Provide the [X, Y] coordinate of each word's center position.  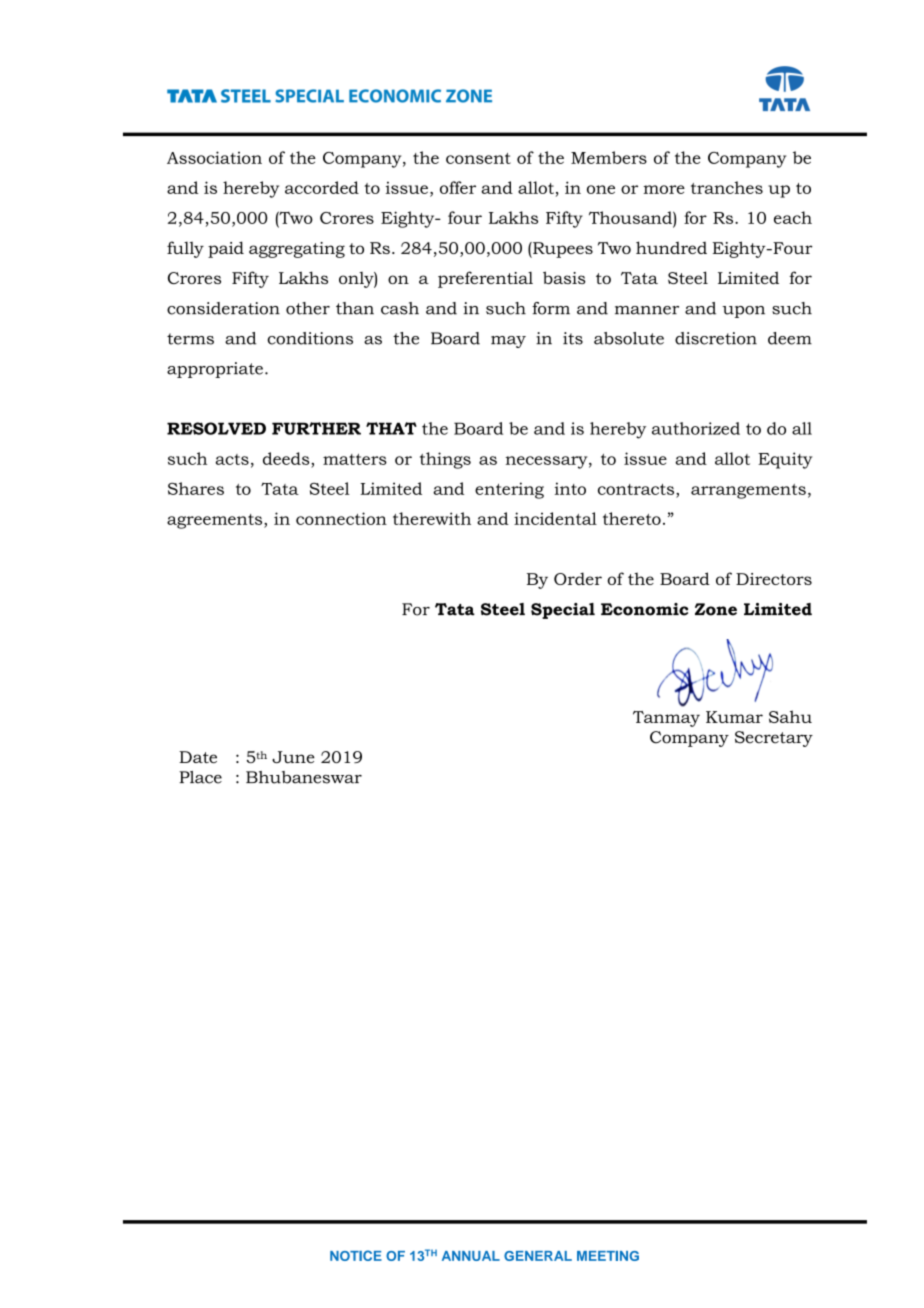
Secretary [774, 739]
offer [458, 187]
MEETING [608, 1256]
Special [563, 611]
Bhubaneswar [304, 777]
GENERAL [538, 1256]
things [445, 460]
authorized [696, 428]
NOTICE [356, 1255]
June [293, 757]
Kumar [734, 717]
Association [214, 157]
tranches [727, 187]
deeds [287, 458]
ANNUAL [471, 1256]
